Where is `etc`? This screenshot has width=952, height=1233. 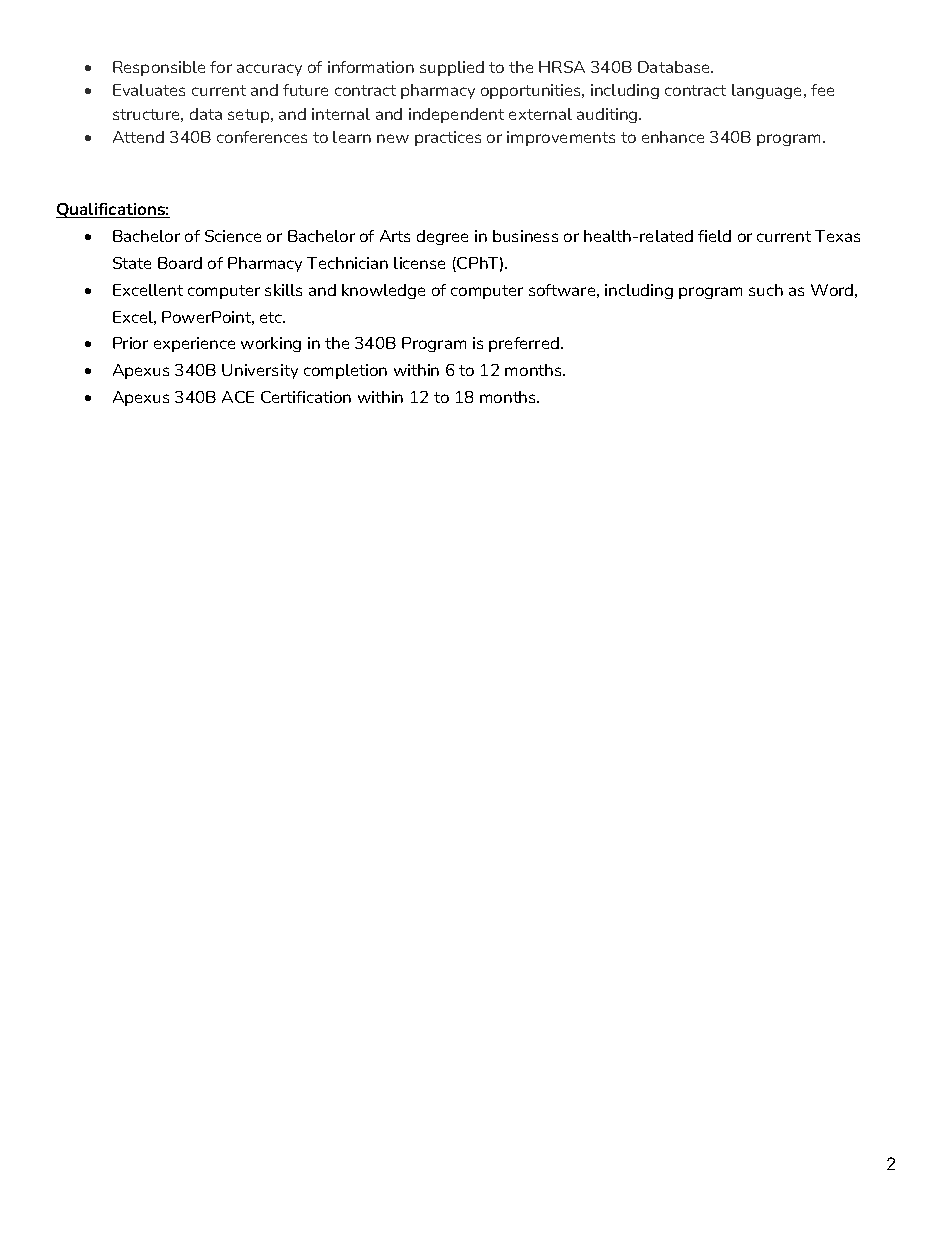 etc is located at coordinates (272, 317).
